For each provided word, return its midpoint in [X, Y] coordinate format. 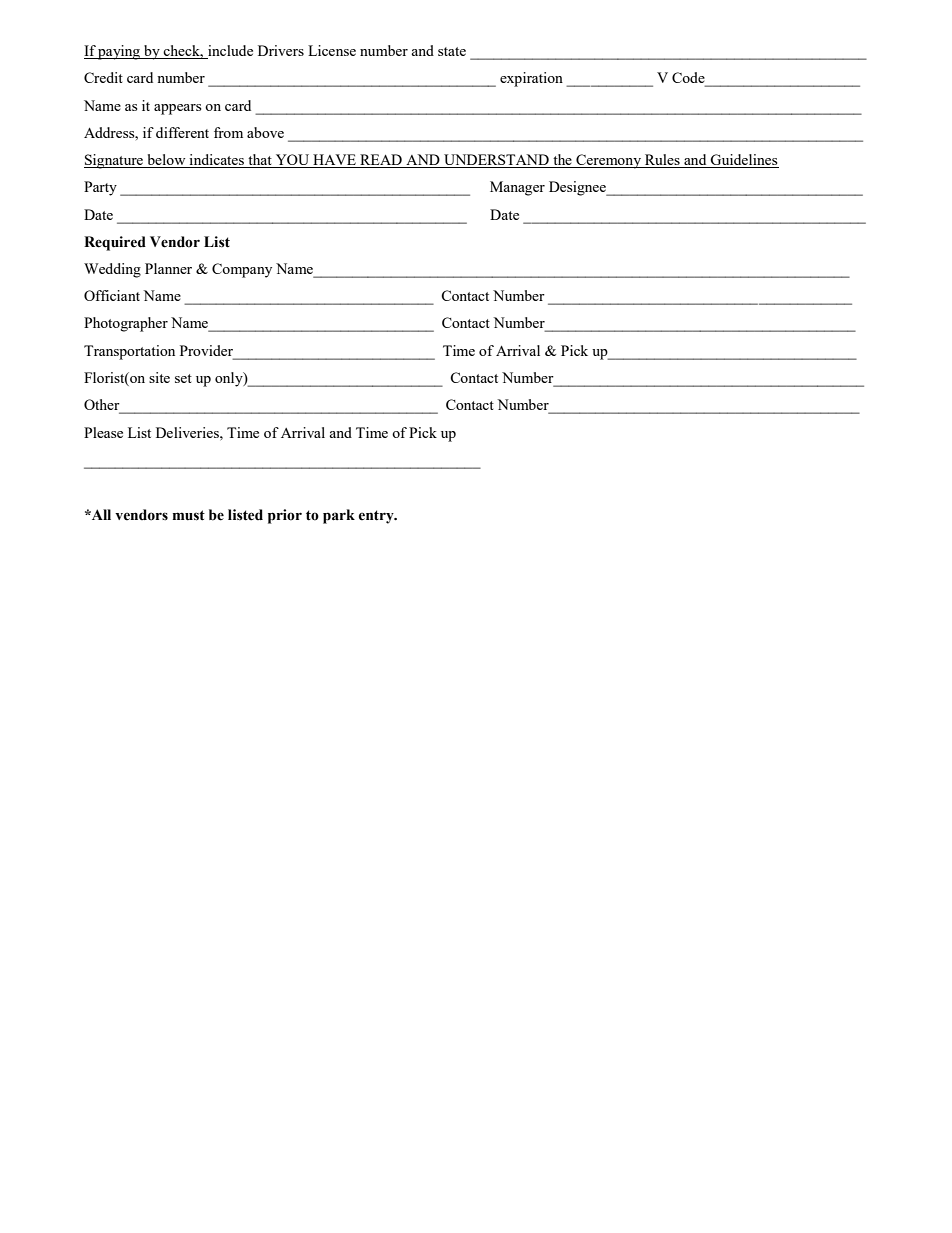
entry [377, 517]
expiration [531, 79]
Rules [662, 161]
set [183, 378]
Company [242, 270]
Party [100, 188]
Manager [517, 188]
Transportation [129, 352]
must [189, 515]
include [229, 52]
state [452, 51]
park [339, 516]
